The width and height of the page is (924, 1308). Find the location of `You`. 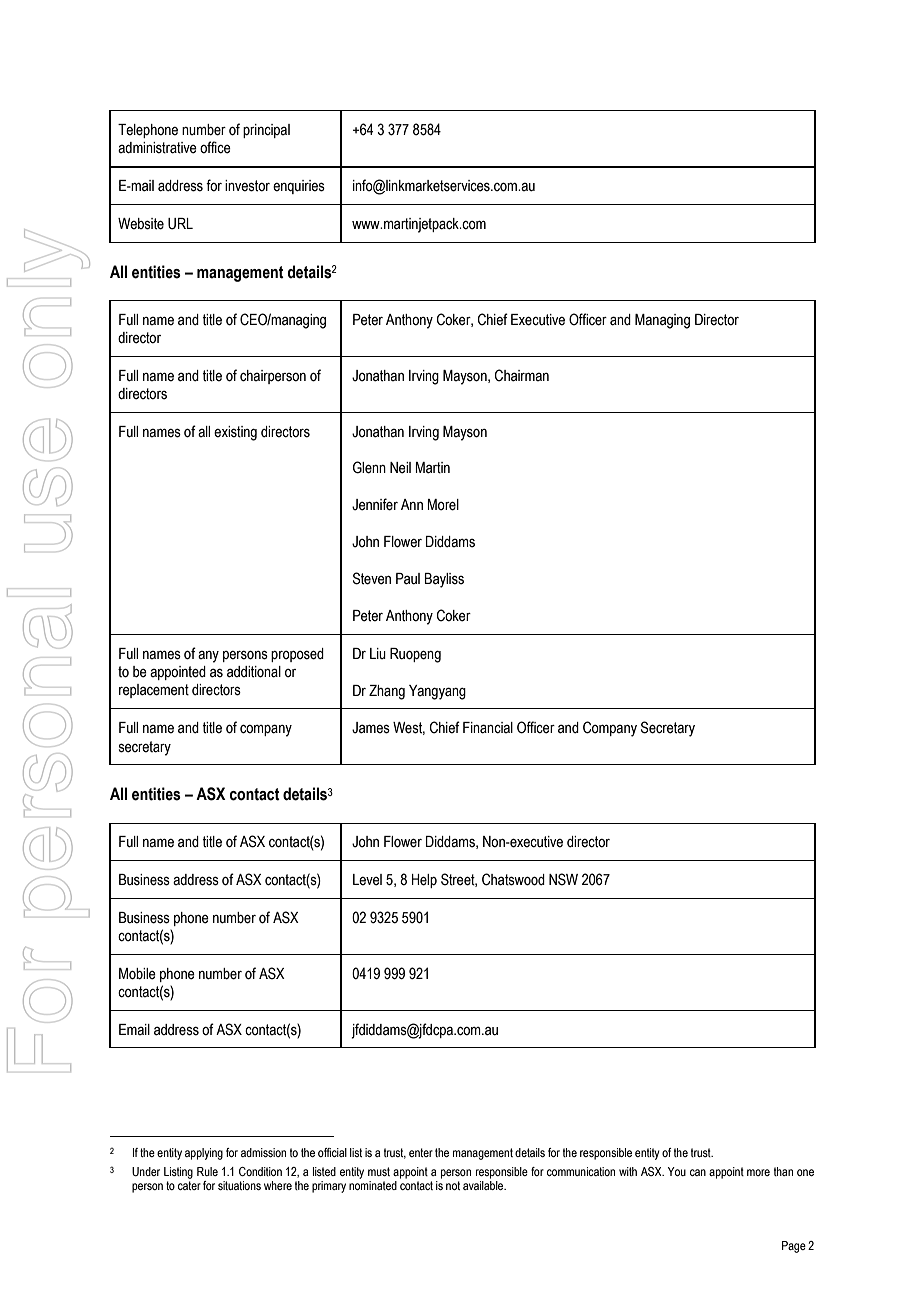

You is located at coordinates (677, 1171).
